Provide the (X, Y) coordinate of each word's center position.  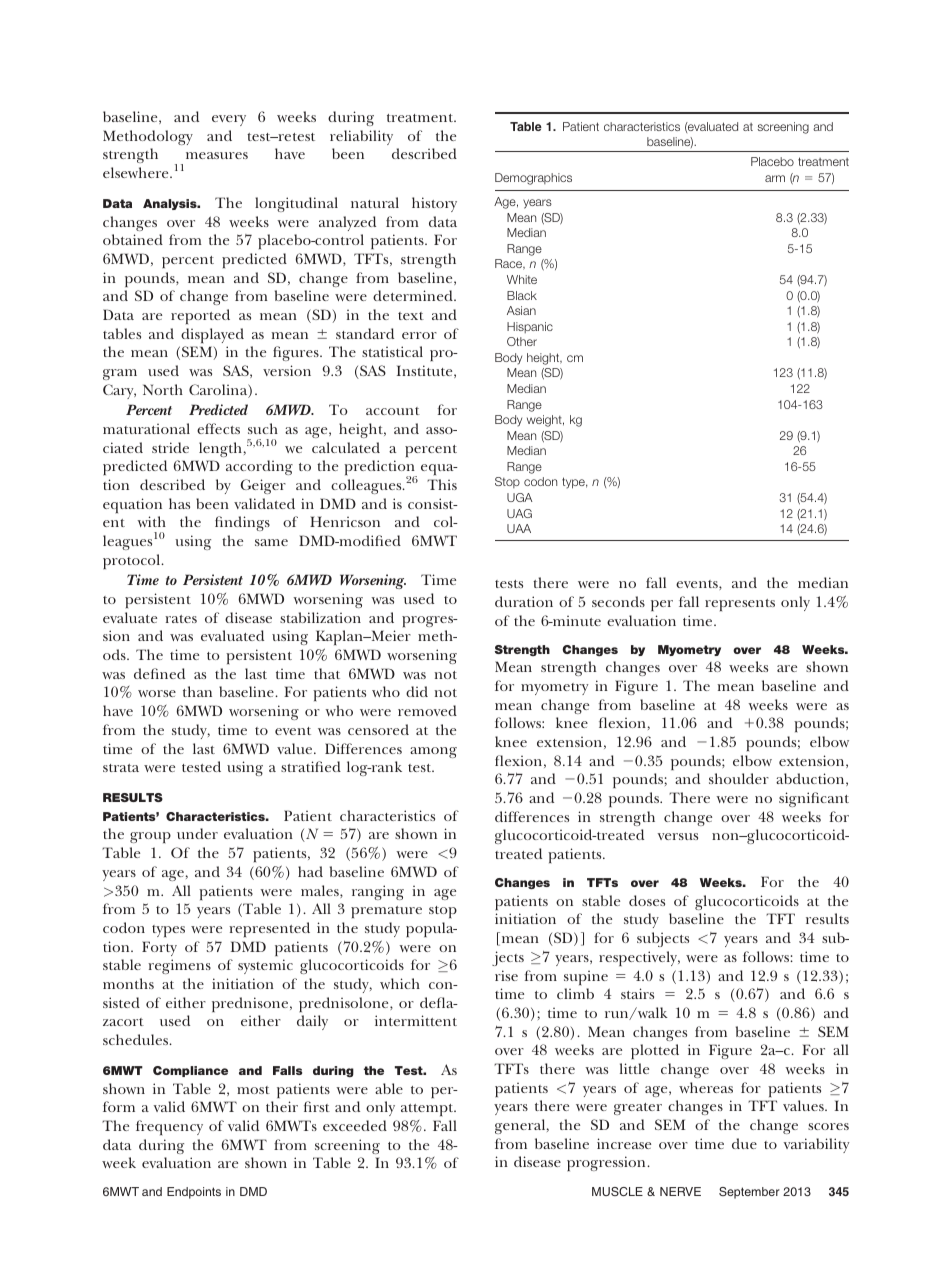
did (417, 691)
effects (218, 428)
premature (386, 912)
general (521, 1126)
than (197, 691)
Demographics (533, 179)
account (393, 411)
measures (217, 155)
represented (269, 929)
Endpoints (194, 1193)
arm (775, 178)
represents (740, 605)
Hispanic (530, 327)
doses (647, 900)
